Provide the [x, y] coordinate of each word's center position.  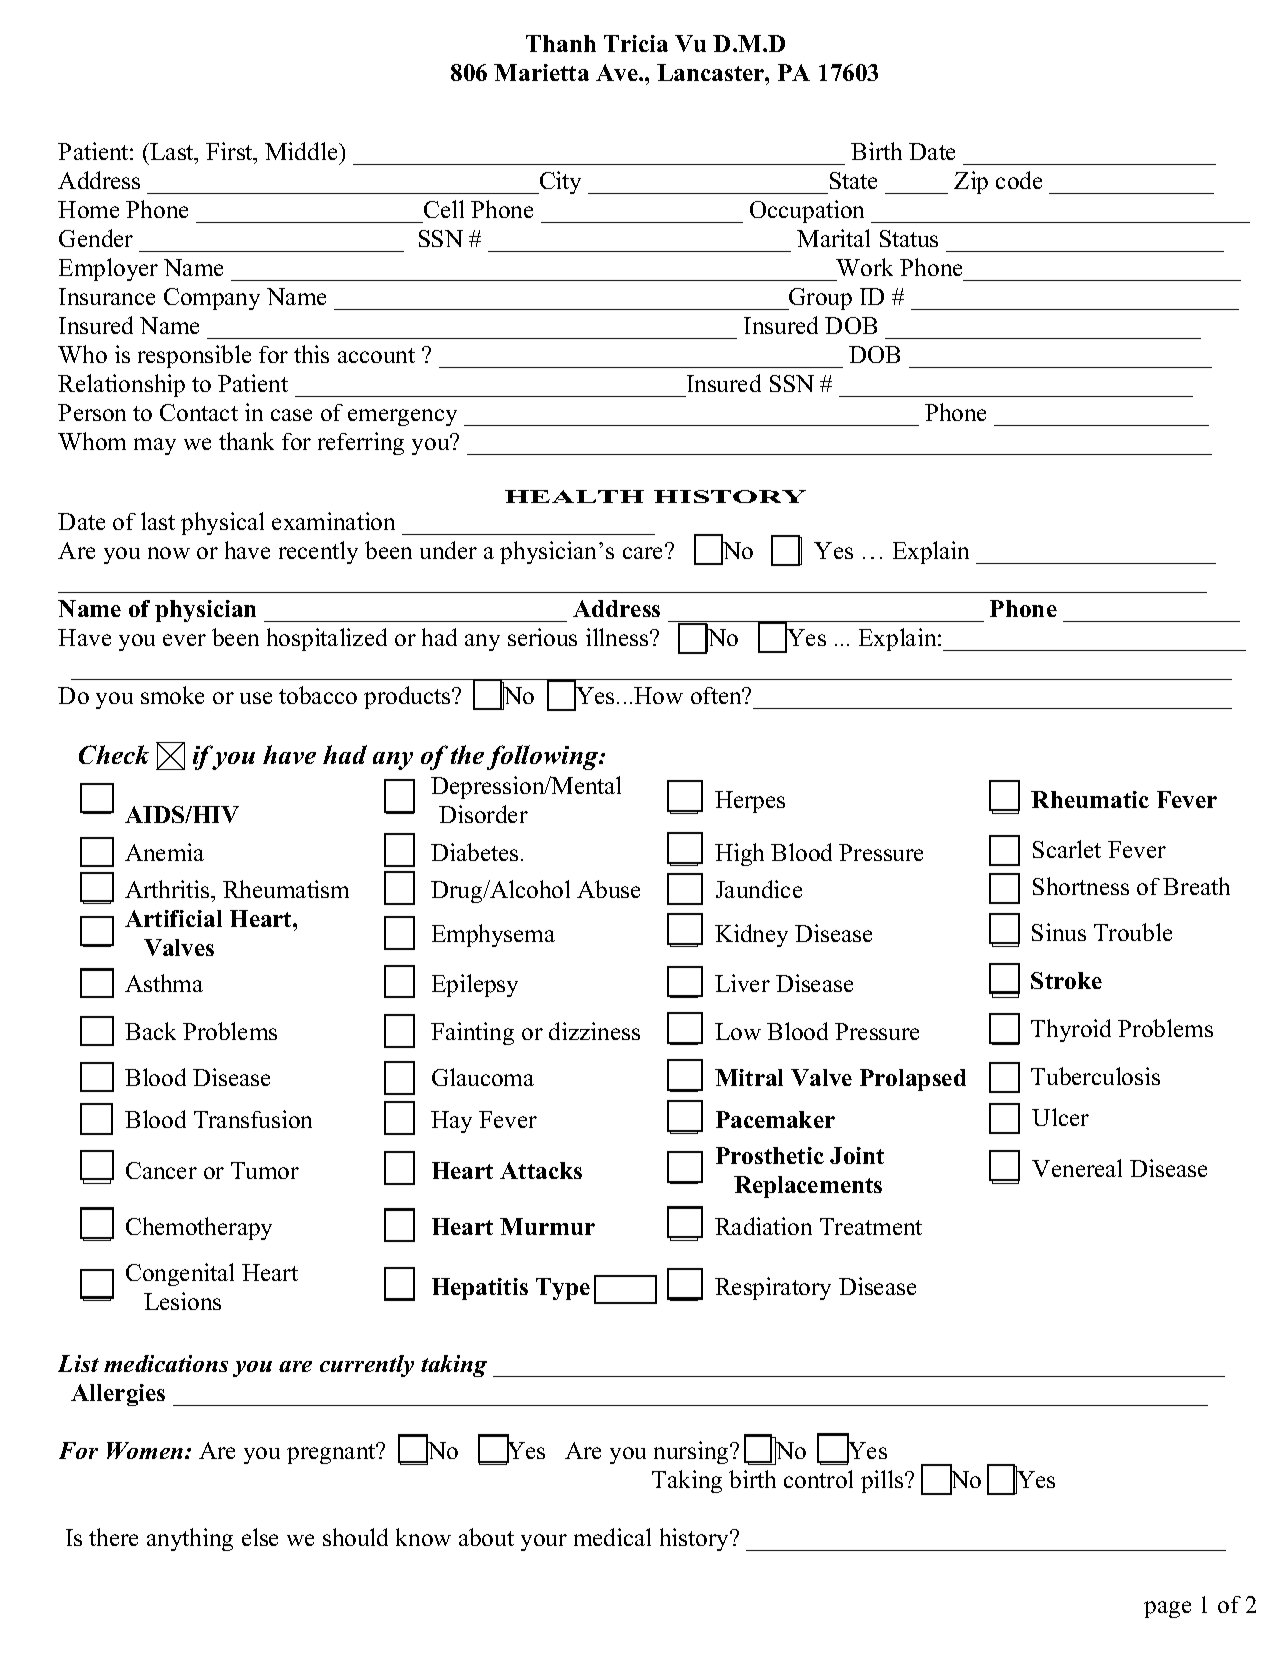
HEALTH [574, 496]
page [1167, 1609]
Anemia [164, 852]
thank [246, 441]
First [230, 151]
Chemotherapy [199, 1228]
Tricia [636, 43]
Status [909, 238]
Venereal [1077, 1168]
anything [190, 1539]
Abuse [608, 889]
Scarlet [1067, 849]
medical [612, 1537]
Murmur [547, 1226]
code [1019, 180]
